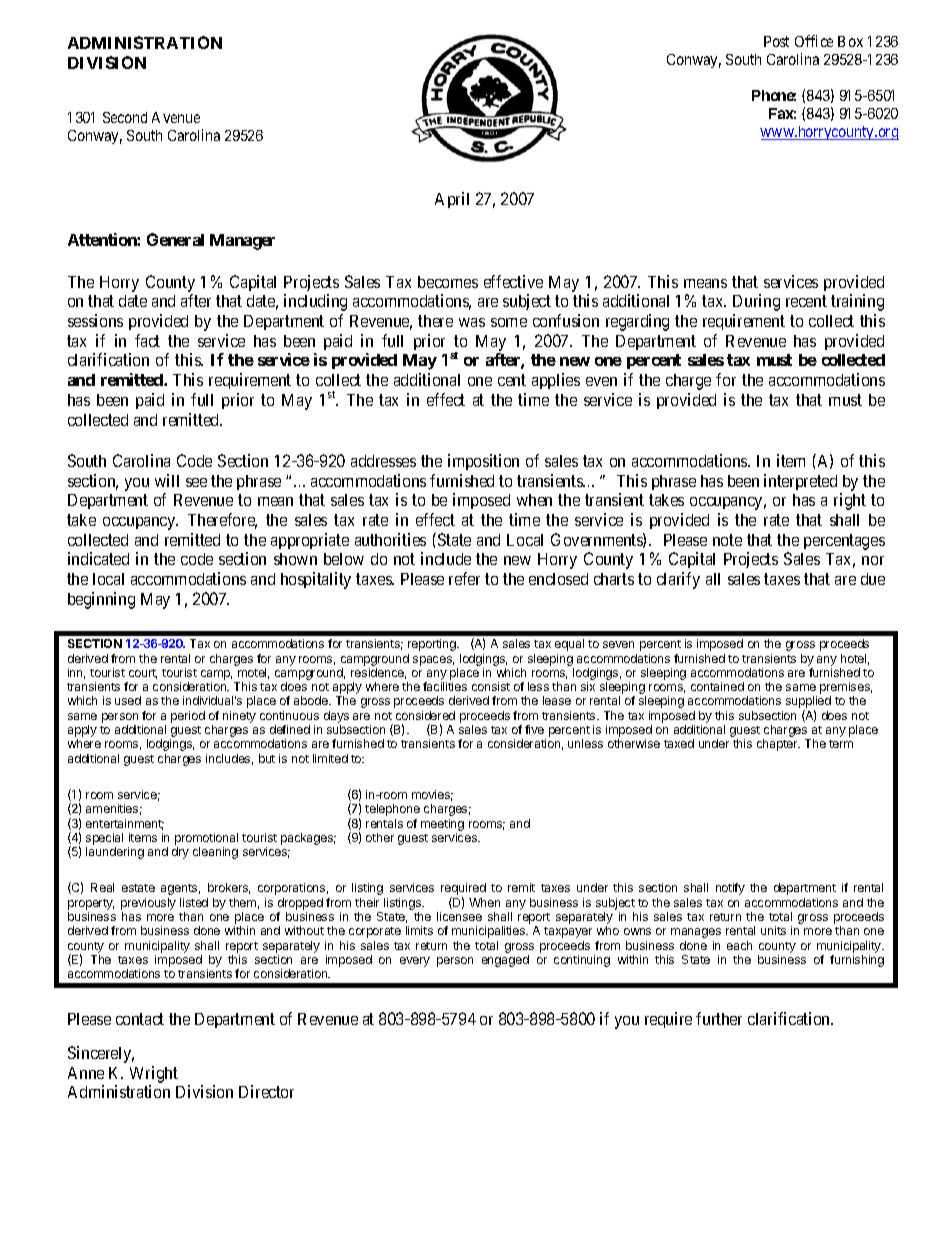 The image size is (952, 1233). What do you see at coordinates (505, 961) in the document?
I see `engaged` at bounding box center [505, 961].
